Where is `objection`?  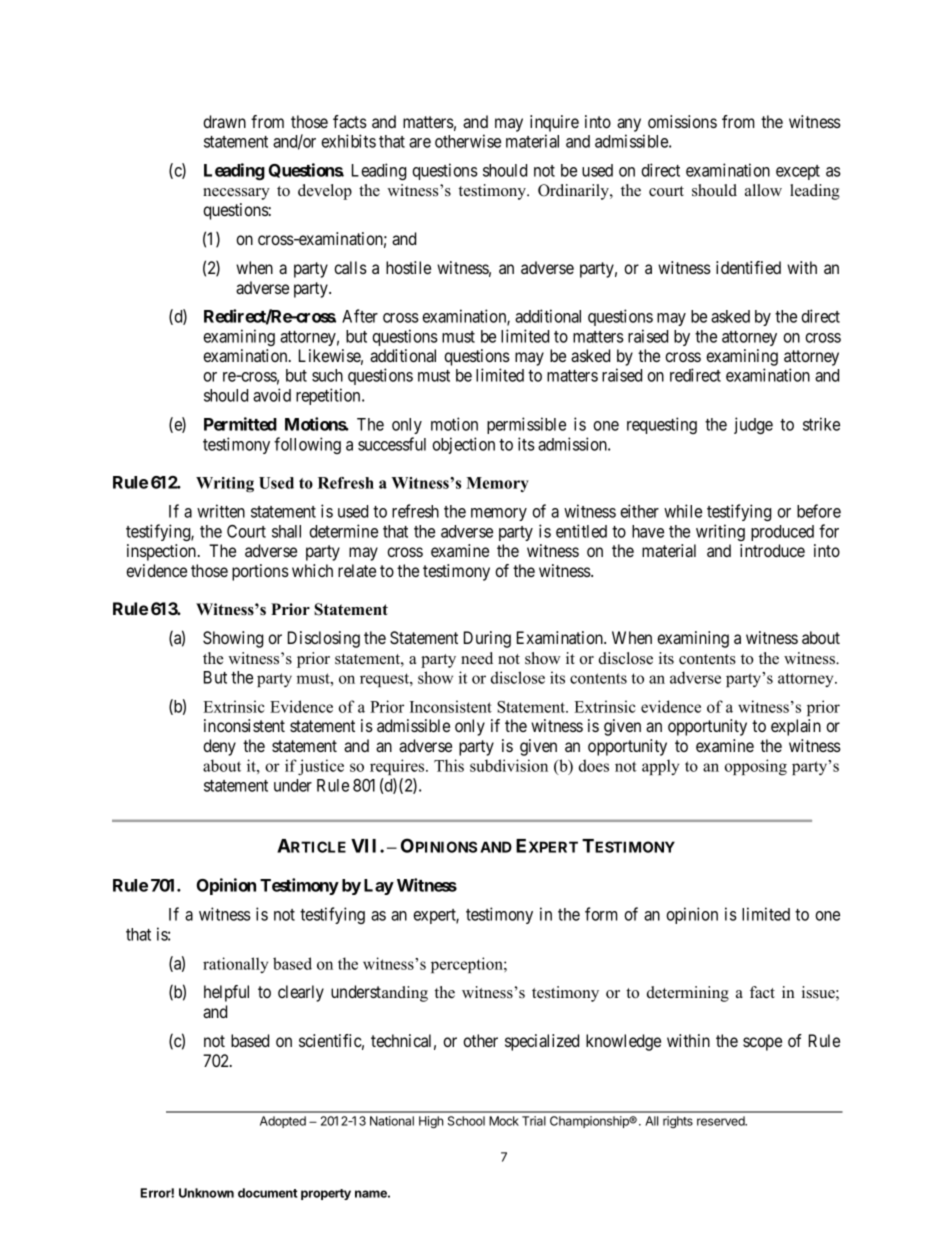
objection is located at coordinates (463, 445).
